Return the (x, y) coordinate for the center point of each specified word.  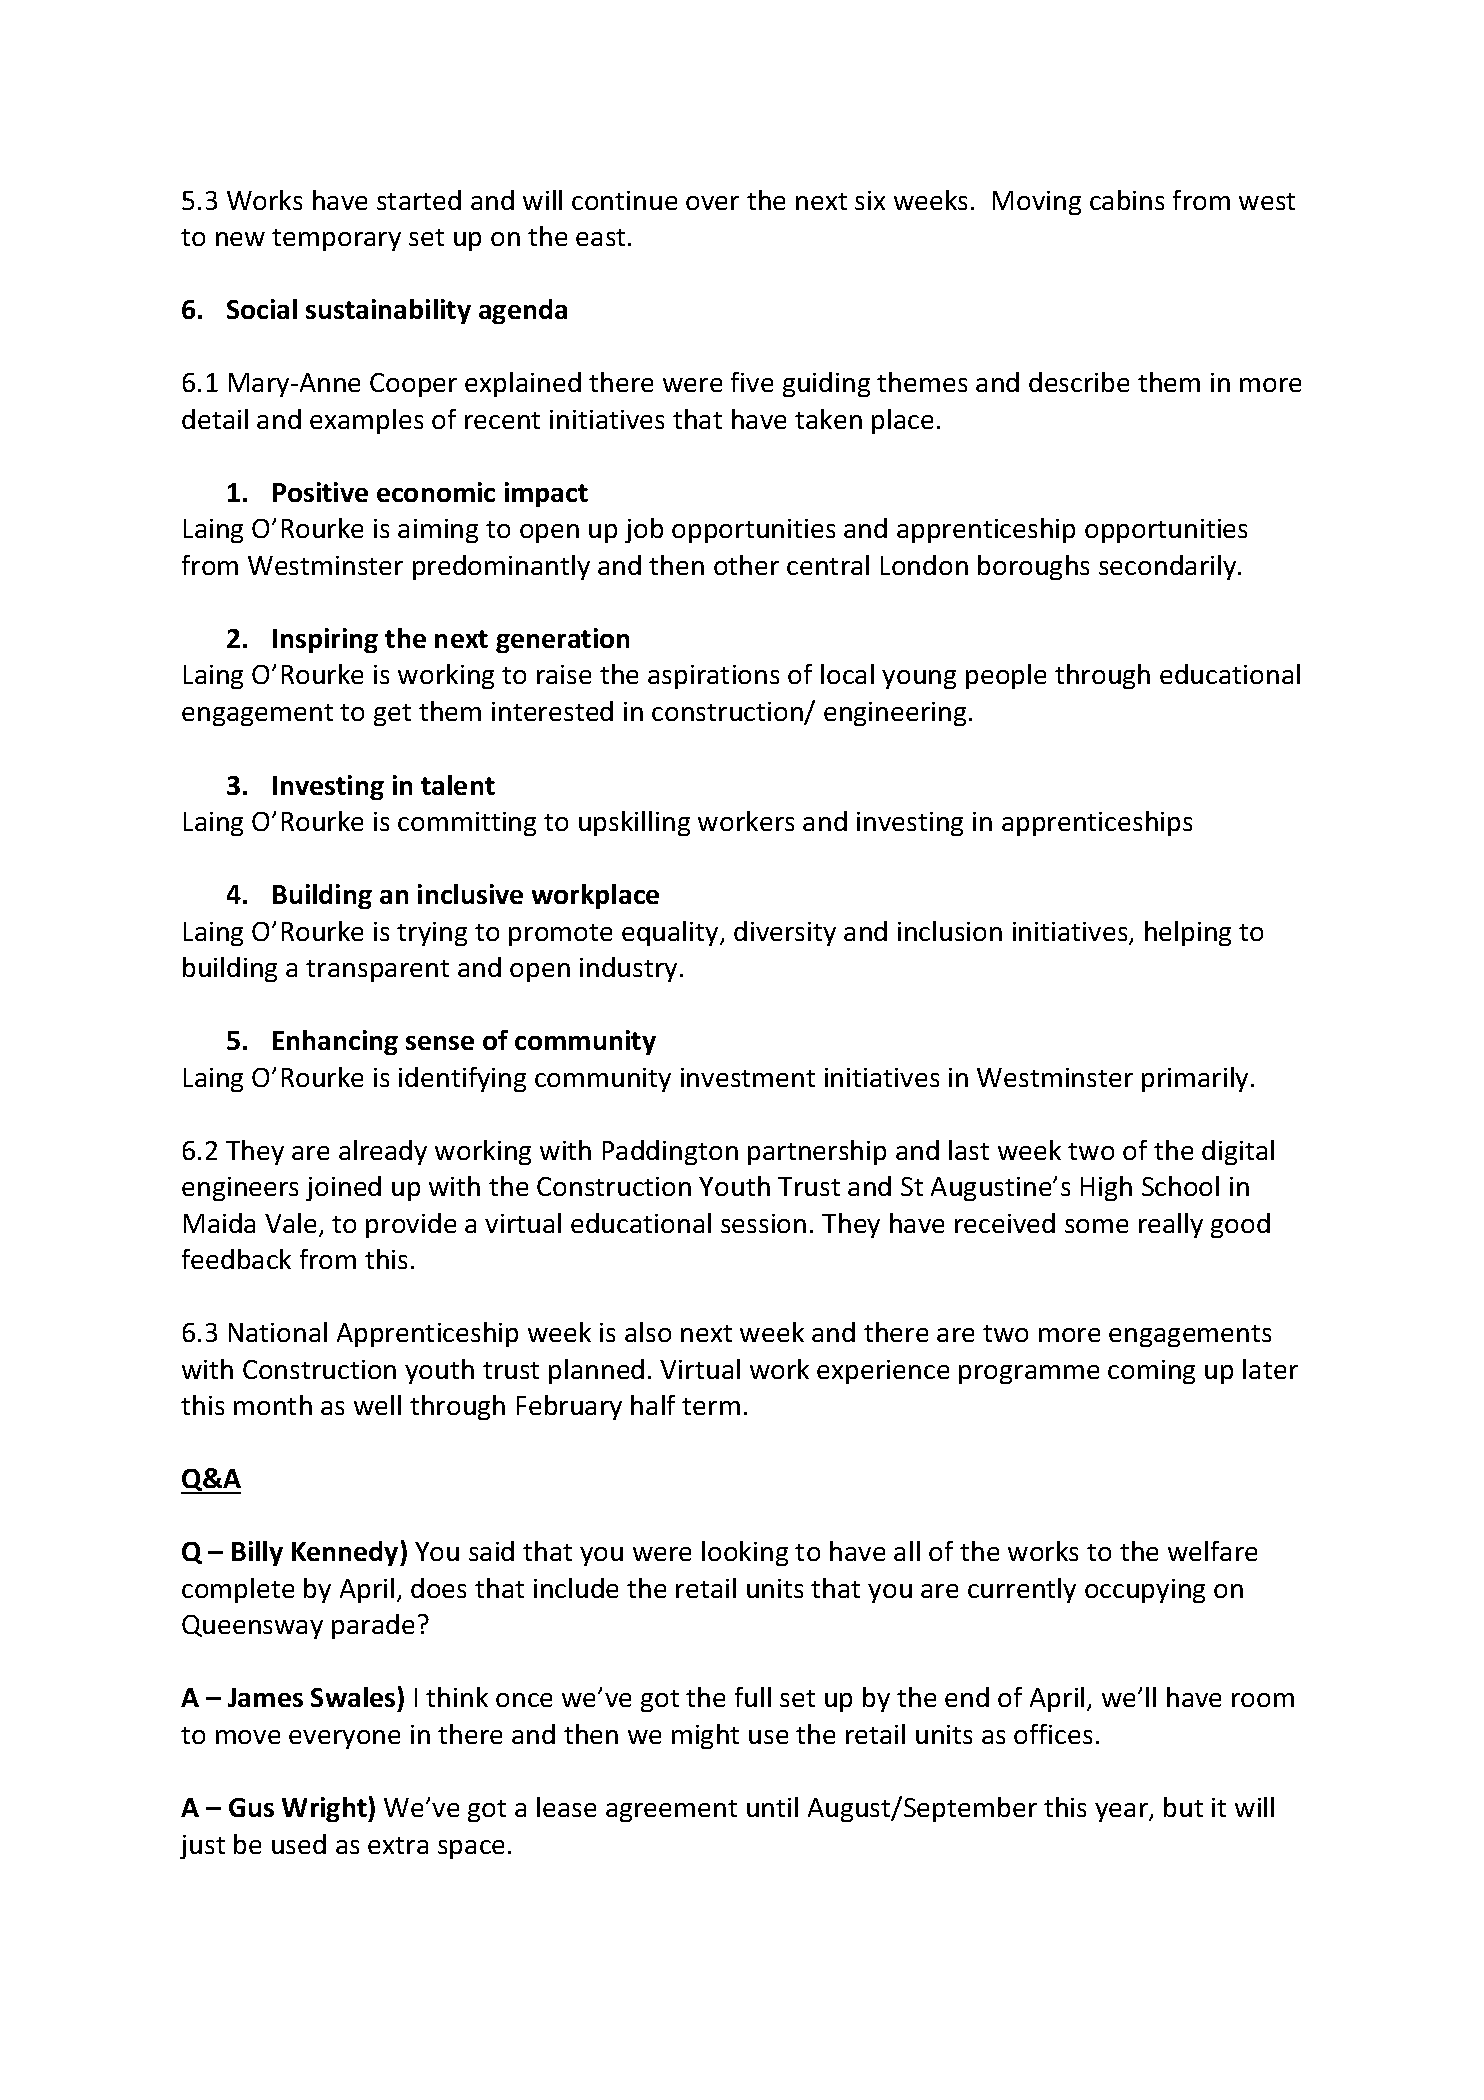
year (1122, 1812)
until (772, 1807)
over (712, 203)
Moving (1037, 203)
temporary (336, 240)
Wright (325, 1809)
